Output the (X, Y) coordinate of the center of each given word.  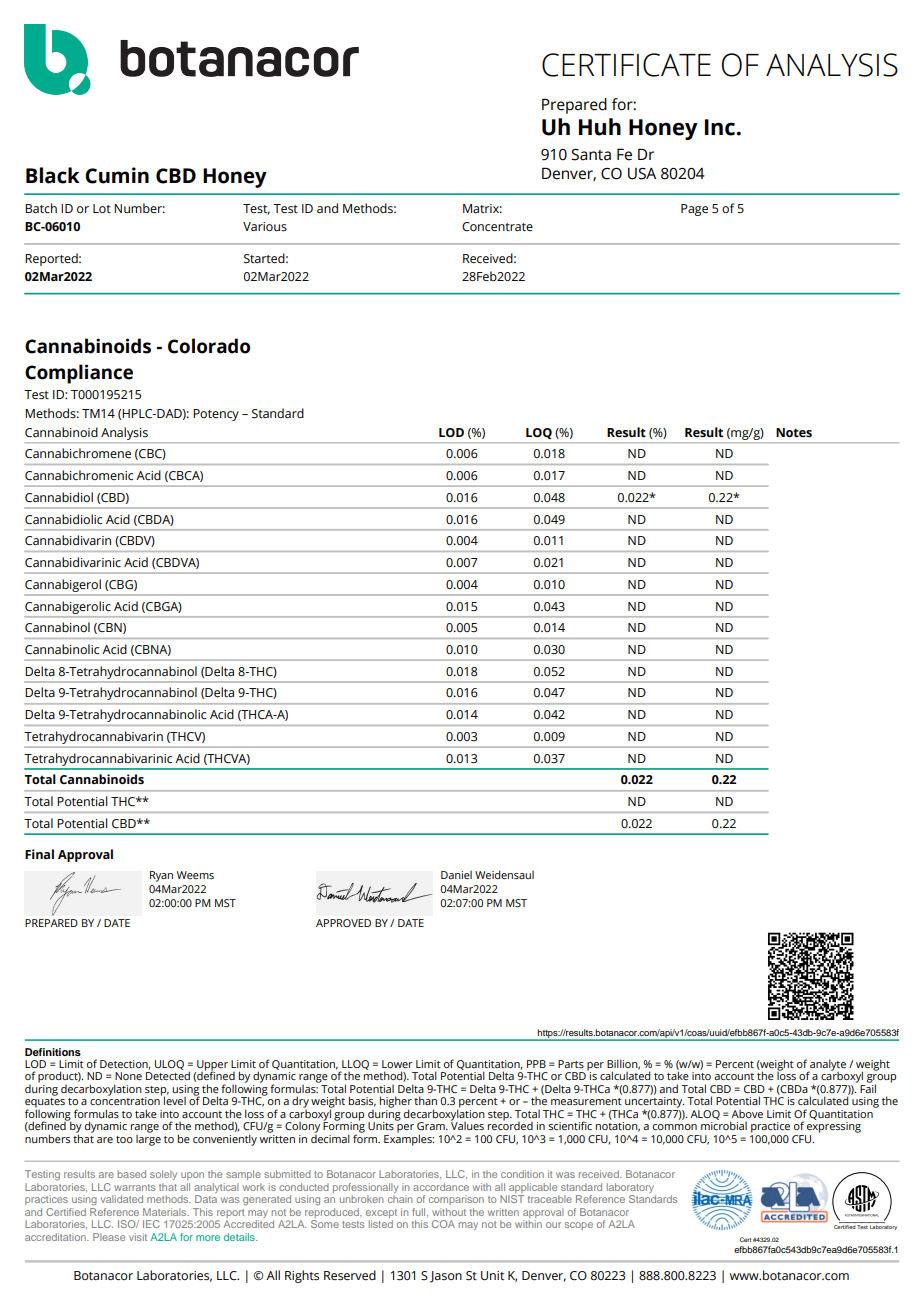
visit (138, 1237)
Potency (216, 415)
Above (747, 1114)
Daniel (456, 875)
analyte (827, 1066)
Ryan (161, 876)
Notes (794, 433)
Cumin (117, 175)
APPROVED (343, 923)
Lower (397, 1064)
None (128, 1076)
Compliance (79, 374)
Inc (721, 127)
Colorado (209, 346)
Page (694, 210)
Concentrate (497, 227)
